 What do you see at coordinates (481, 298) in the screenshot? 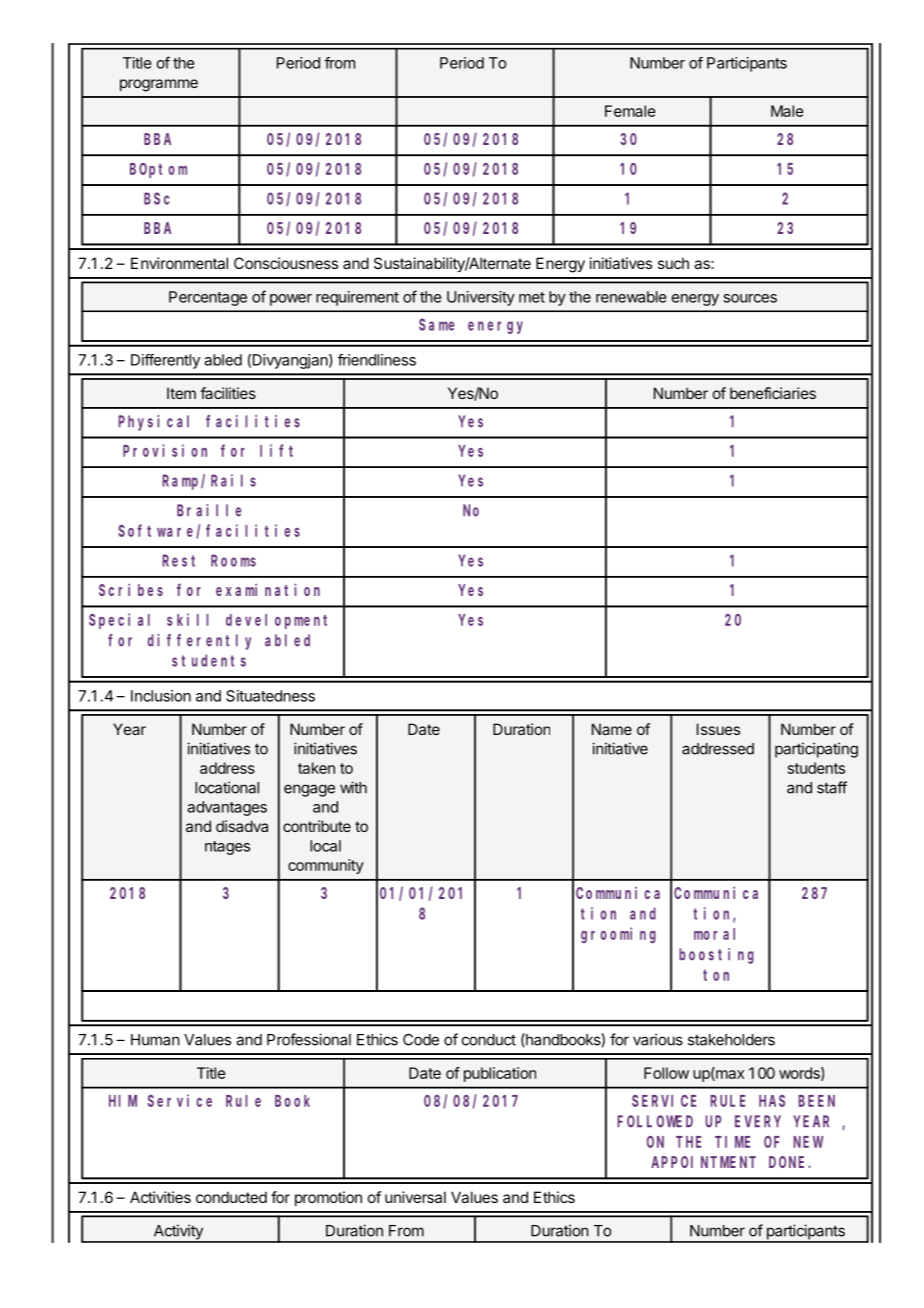
I see `University` at bounding box center [481, 298].
